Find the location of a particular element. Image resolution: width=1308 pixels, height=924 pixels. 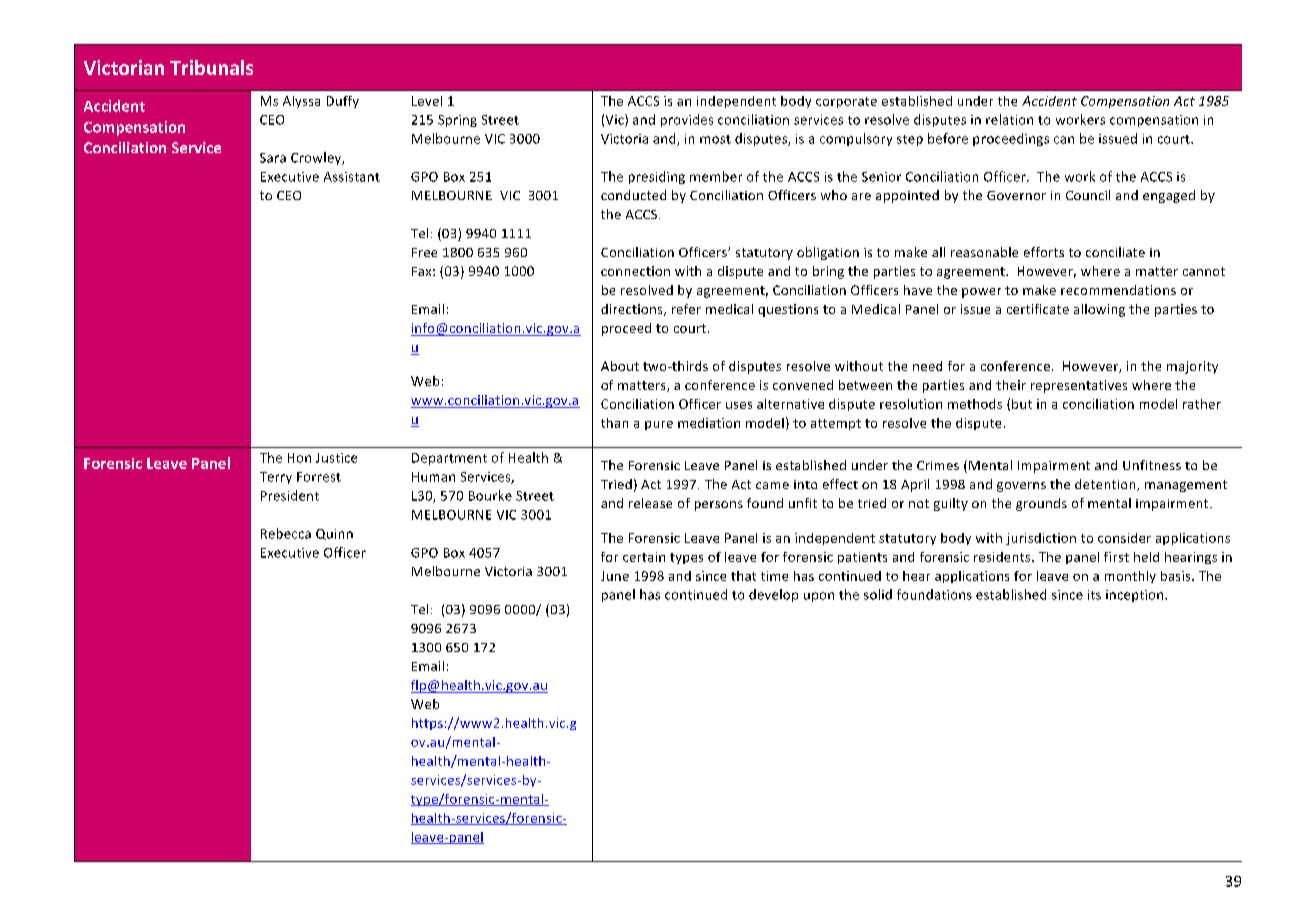

refer is located at coordinates (686, 309).
